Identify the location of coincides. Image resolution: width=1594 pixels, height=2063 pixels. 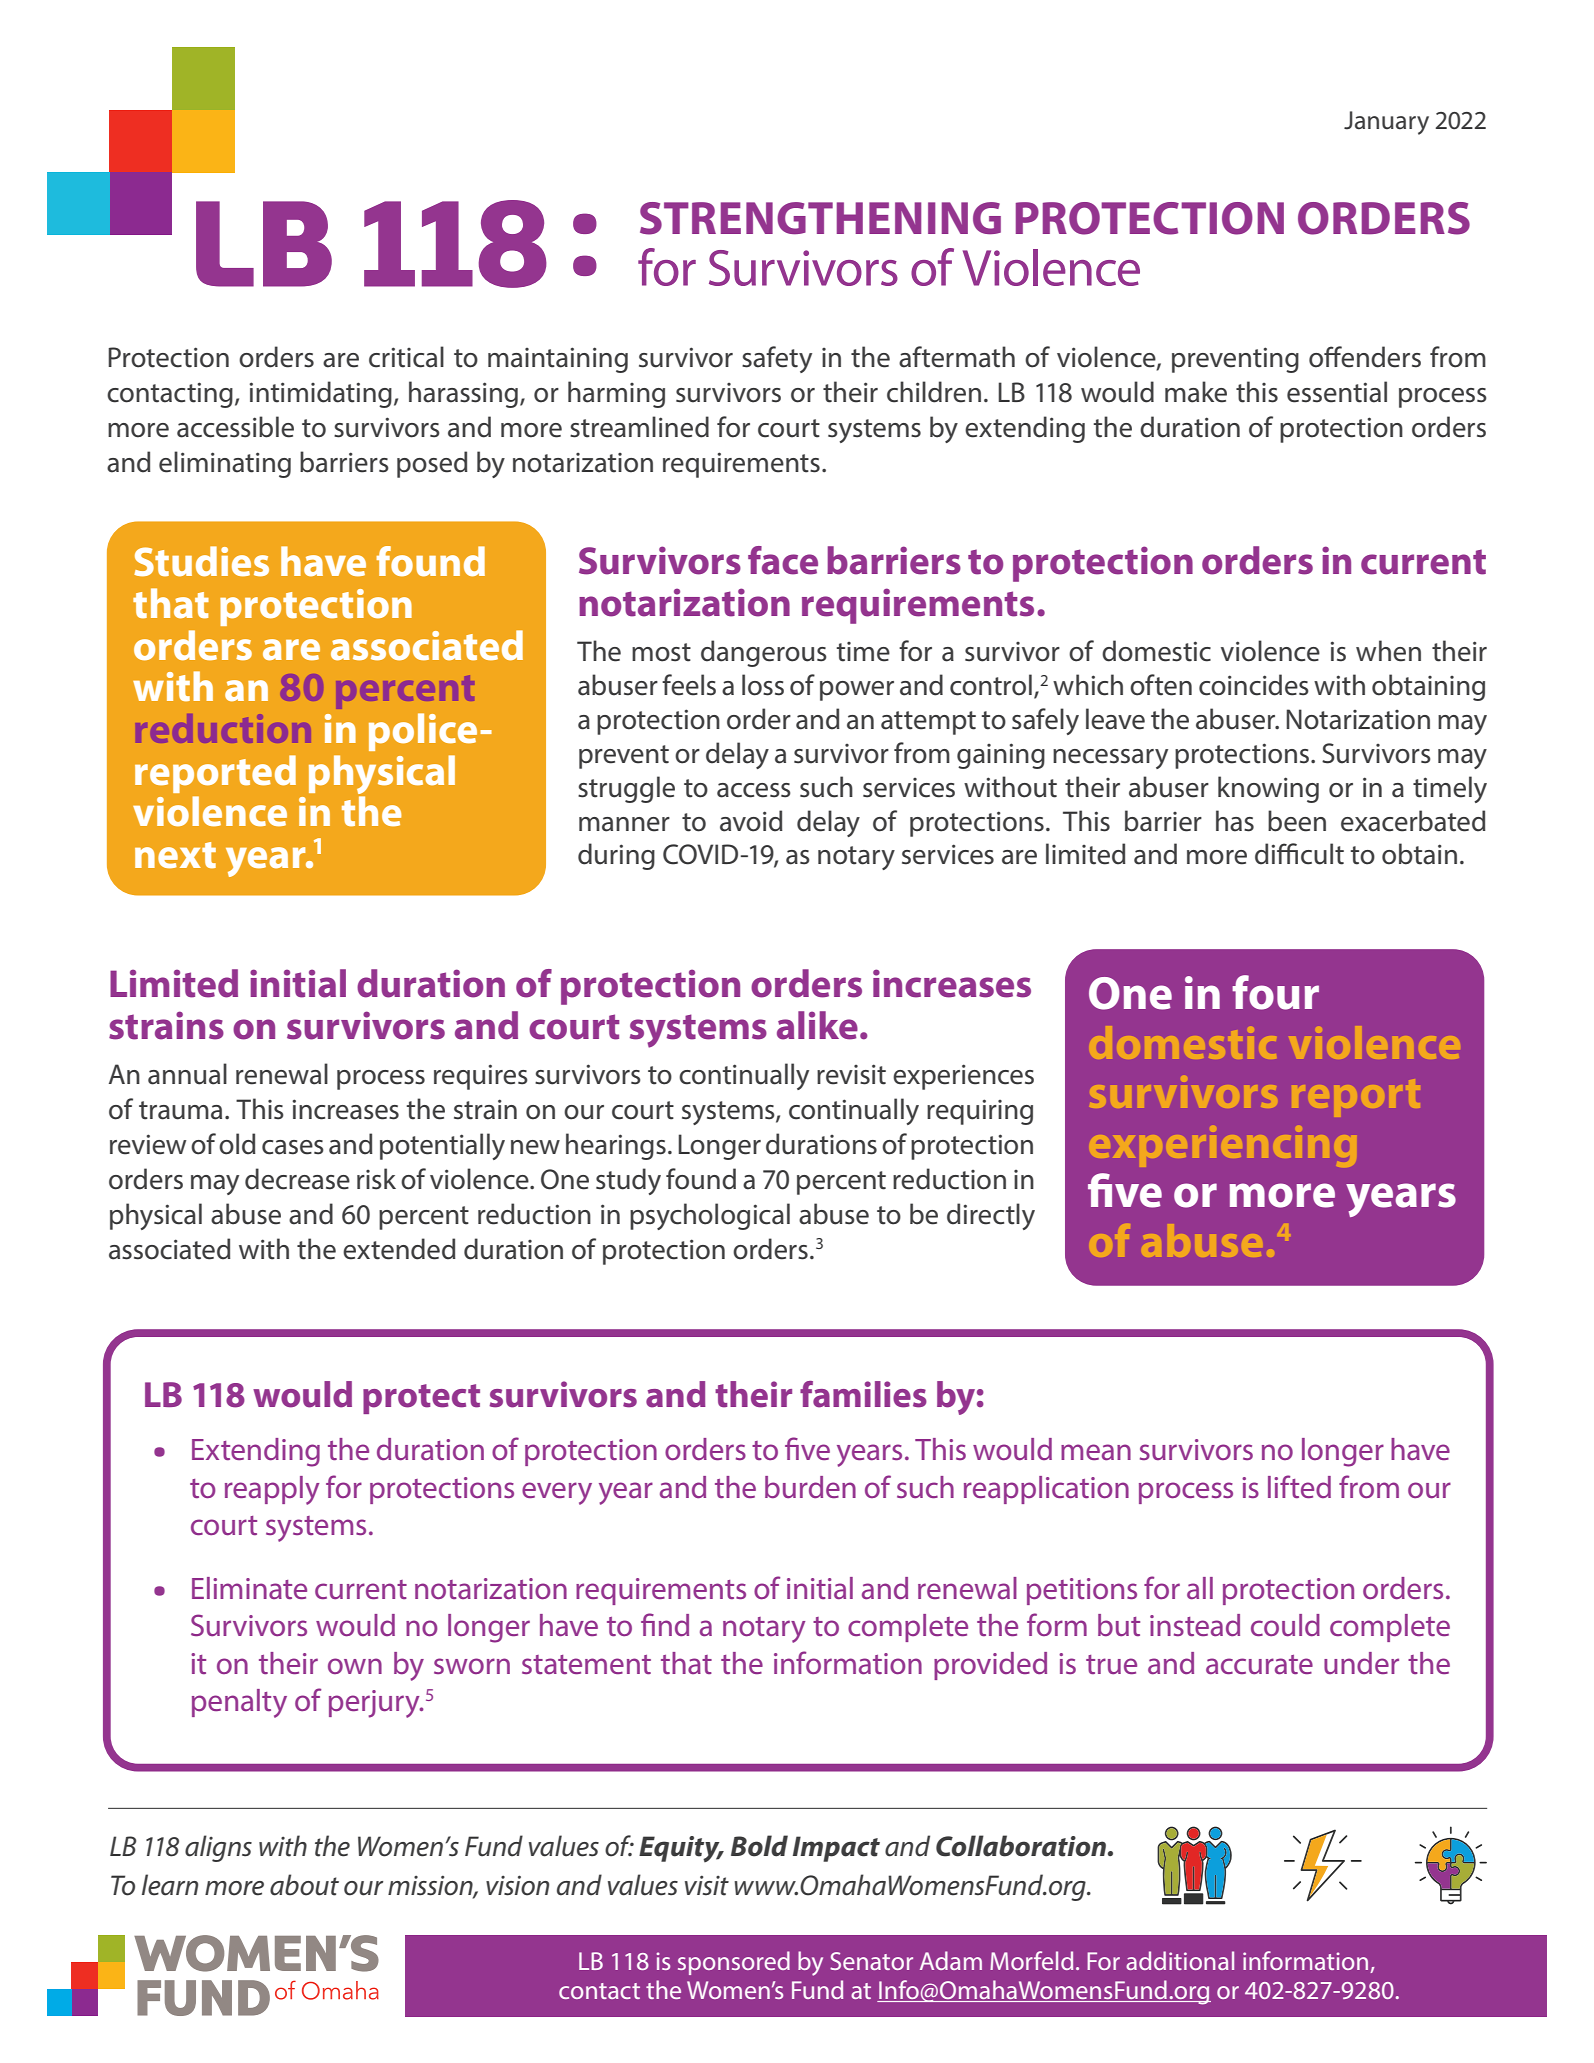
(1254, 685).
